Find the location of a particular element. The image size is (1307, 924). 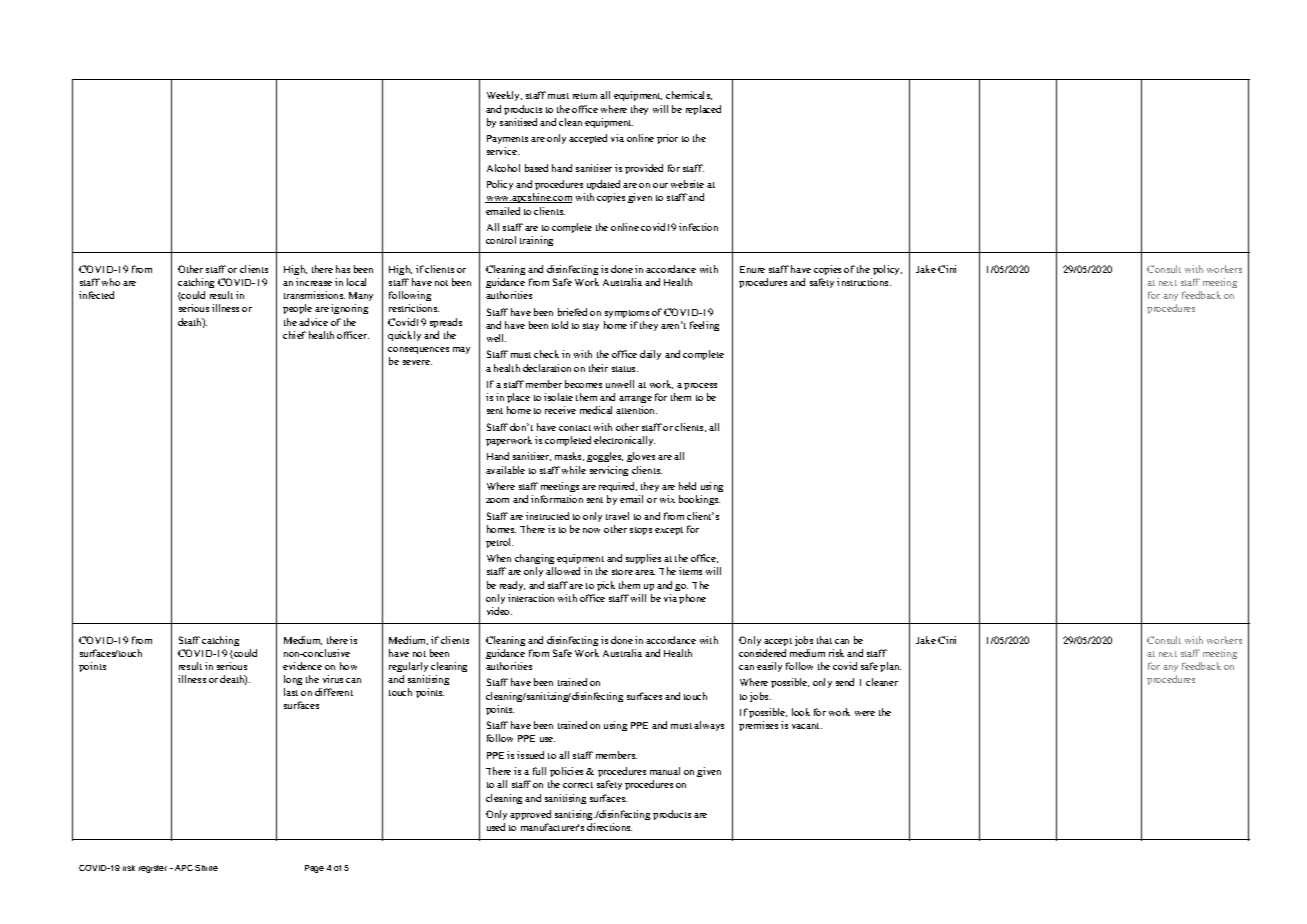

sanitised is located at coordinates (518, 122).
